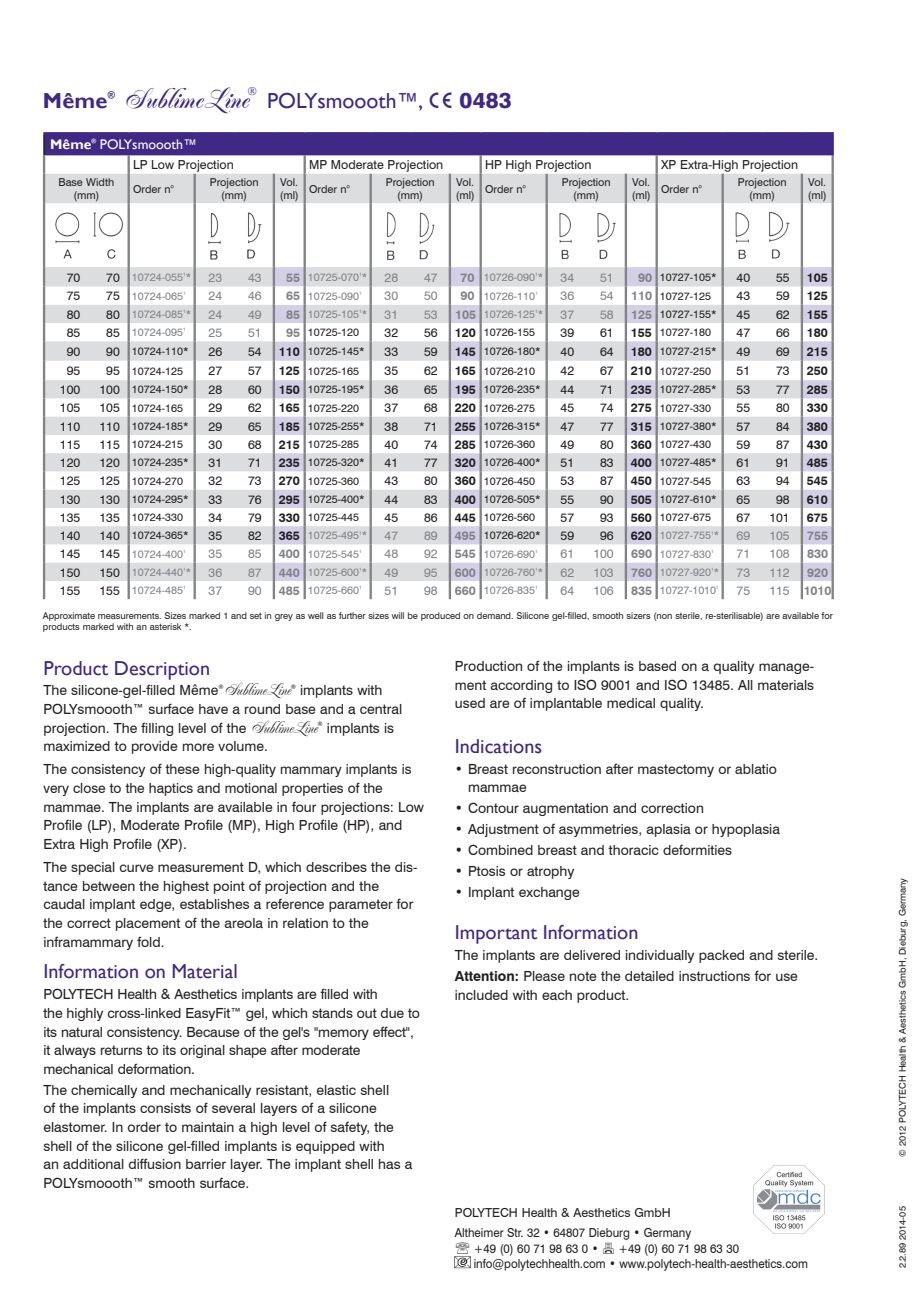 The width and height of the page is (924, 1308). I want to click on medical, so click(631, 703).
